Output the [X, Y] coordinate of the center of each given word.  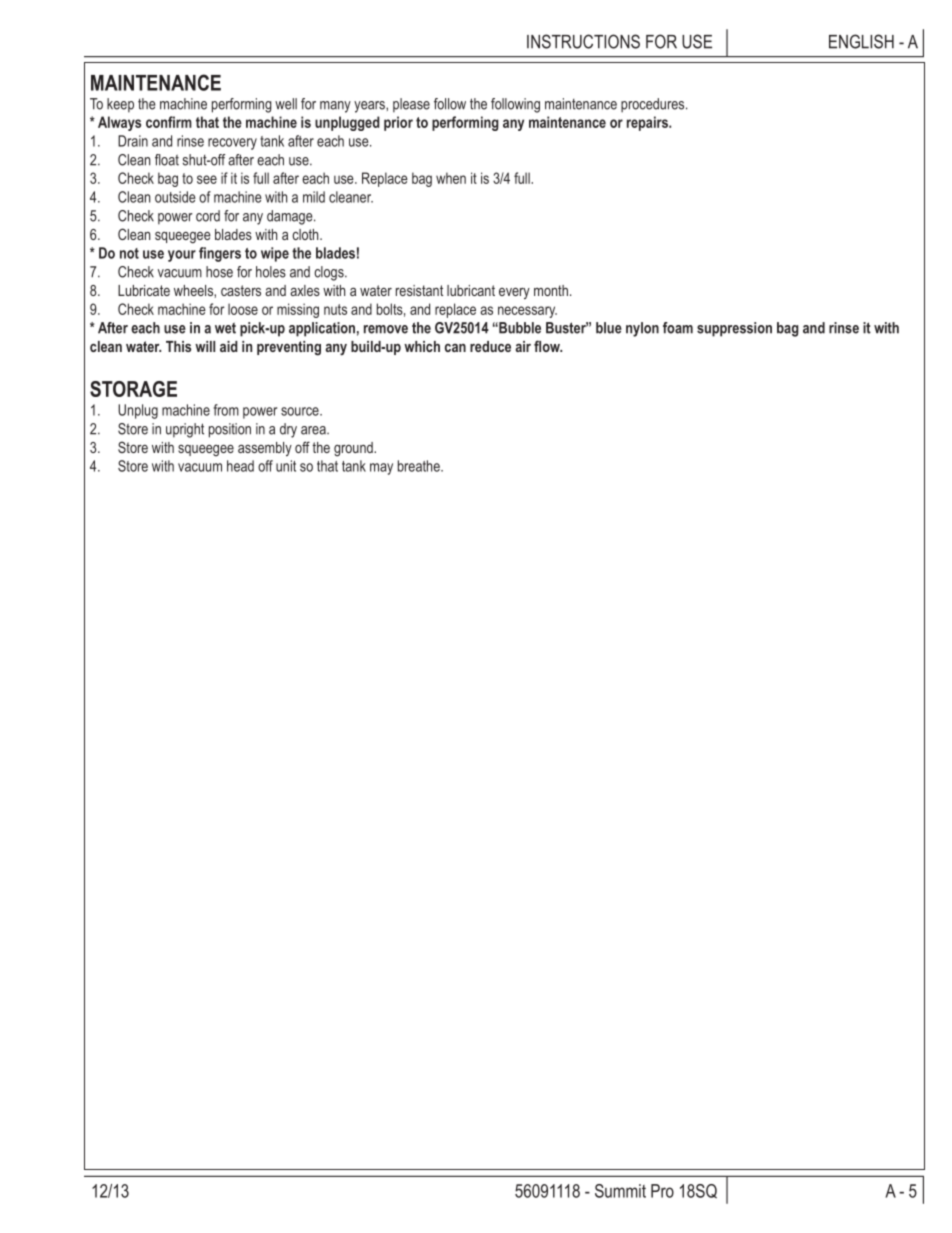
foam [678, 328]
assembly [265, 449]
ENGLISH [861, 41]
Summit [620, 1191]
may [381, 469]
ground [354, 449]
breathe [420, 466]
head [240, 466]
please [411, 105]
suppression [734, 329]
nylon [642, 329]
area [314, 430]
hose [219, 272]
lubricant [471, 290]
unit [286, 466]
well [286, 104]
